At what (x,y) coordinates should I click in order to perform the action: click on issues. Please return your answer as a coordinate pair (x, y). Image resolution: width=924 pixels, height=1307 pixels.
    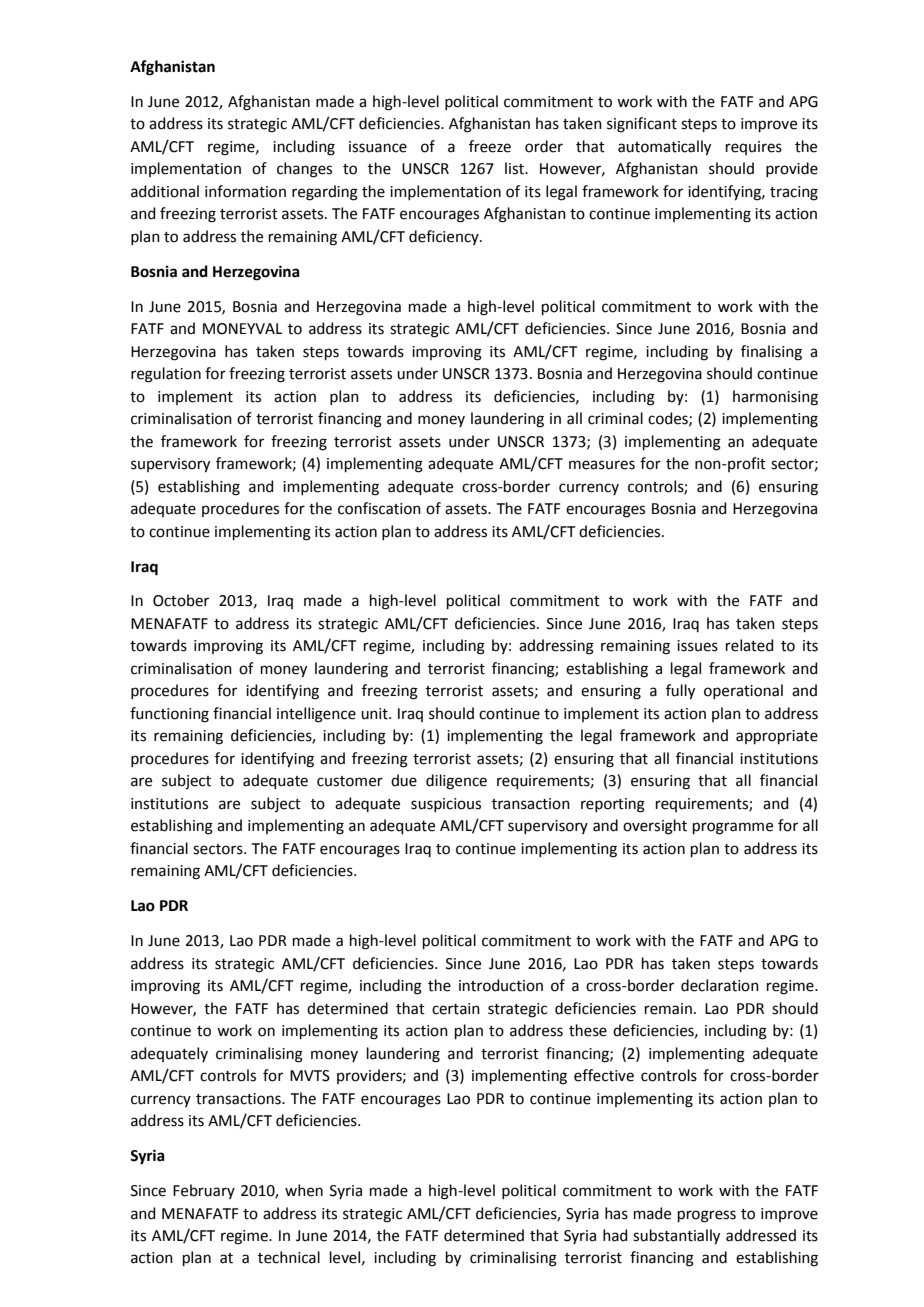
    Looking at the image, I should click on (697, 646).
